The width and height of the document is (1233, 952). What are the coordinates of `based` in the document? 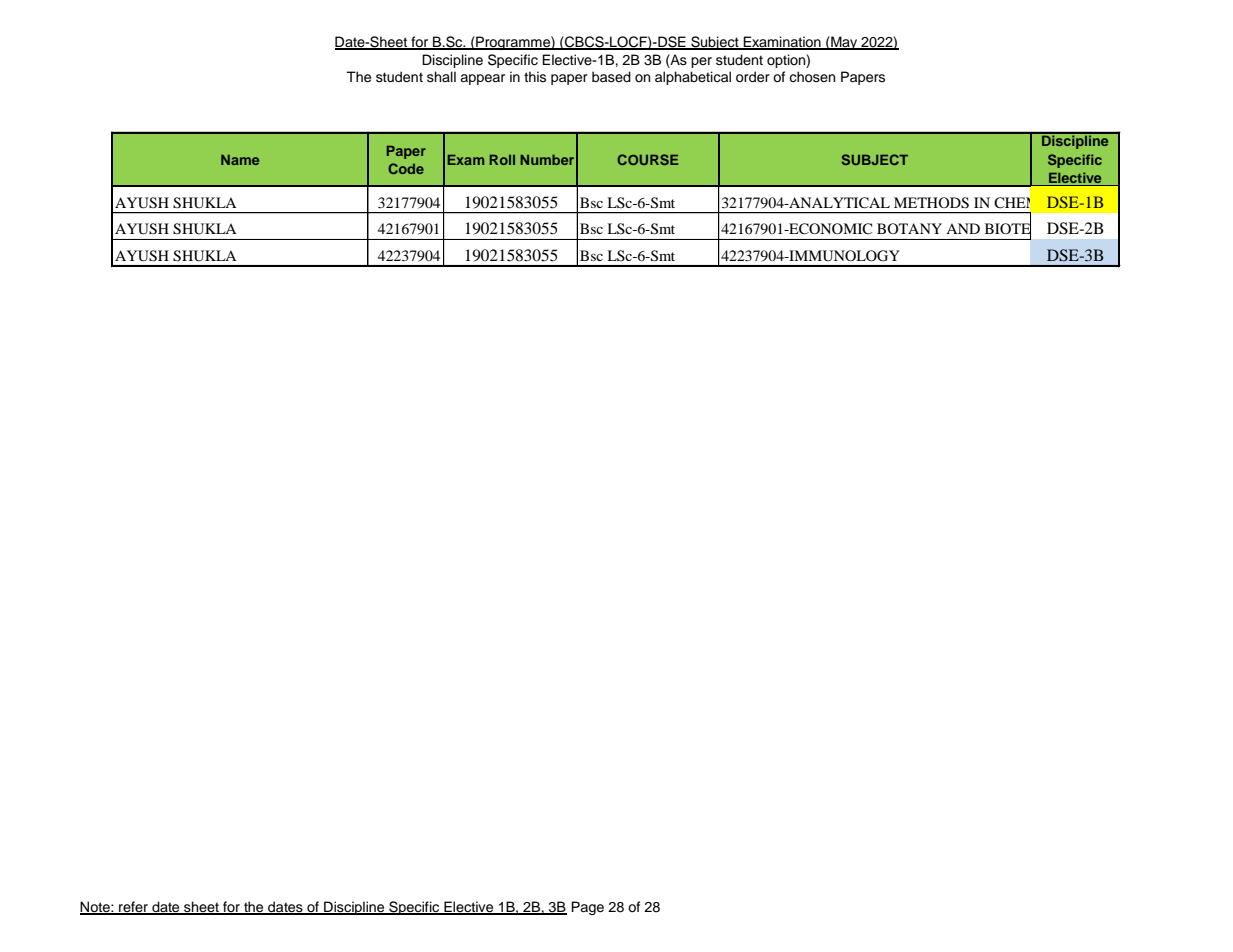 It's located at (611, 77).
